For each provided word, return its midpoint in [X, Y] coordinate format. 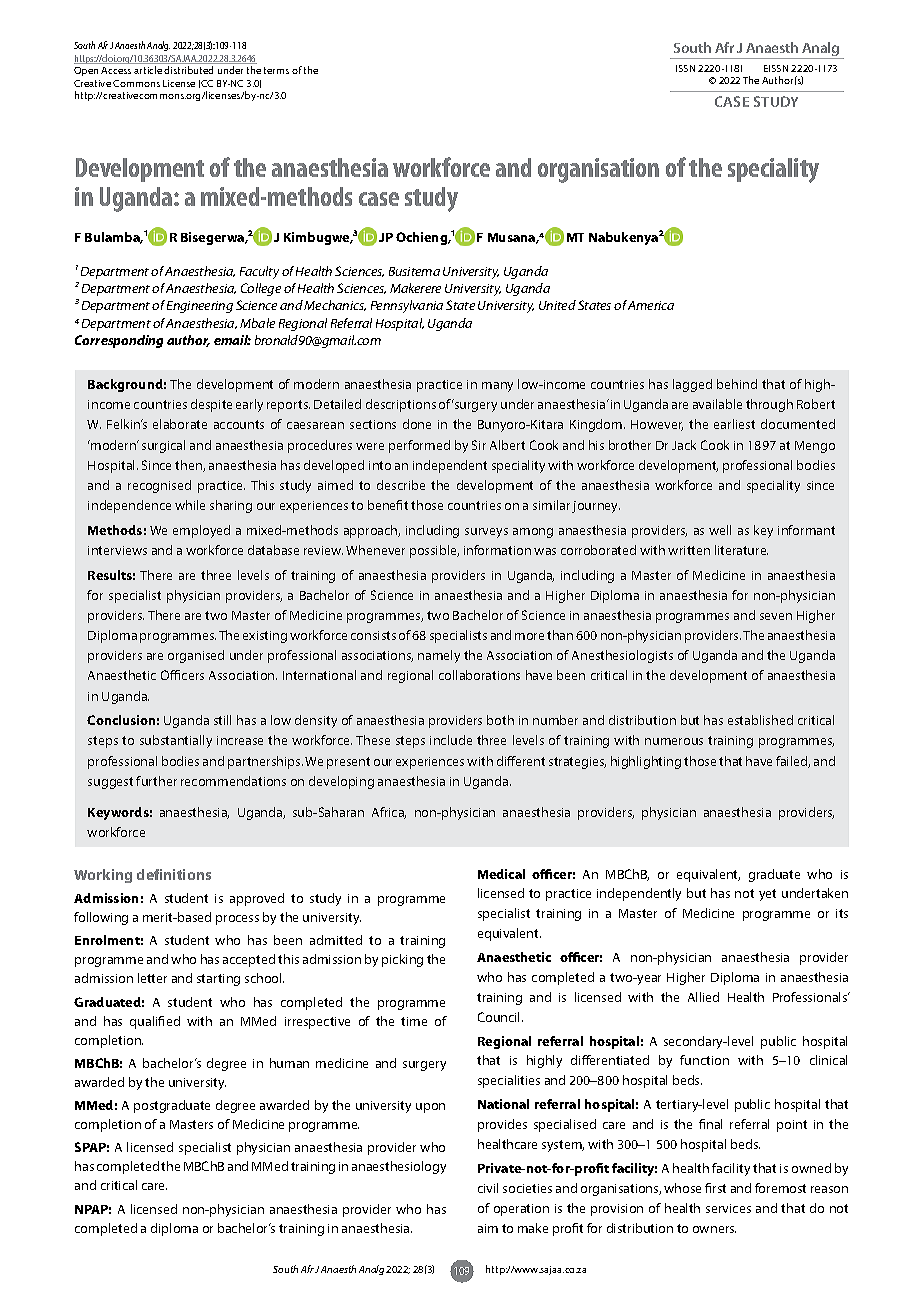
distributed [188, 70]
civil [488, 1188]
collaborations [479, 675]
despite [211, 405]
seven [776, 616]
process [237, 920]
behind [737, 384]
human [289, 1063]
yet [767, 895]
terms [276, 70]
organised [196, 656]
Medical [501, 874]
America [651, 305]
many [497, 387]
